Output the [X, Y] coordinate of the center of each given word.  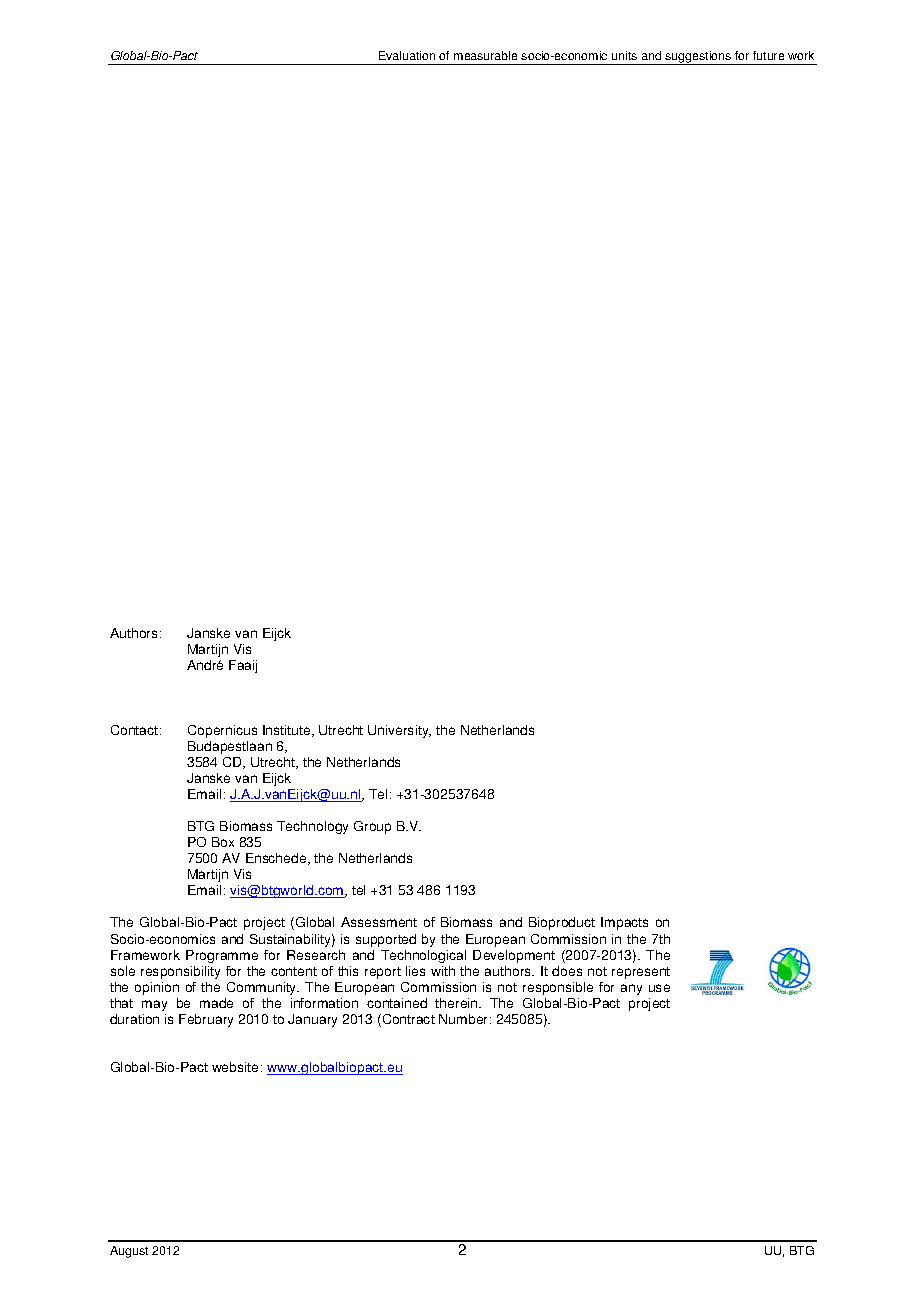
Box [223, 842]
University [399, 731]
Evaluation [407, 55]
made [216, 1003]
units [624, 55]
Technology [312, 827]
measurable [485, 55]
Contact [136, 730]
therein [457, 1003]
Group [372, 827]
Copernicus [222, 731]
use [659, 988]
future [768, 55]
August [129, 1252]
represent [641, 973]
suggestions [698, 58]
